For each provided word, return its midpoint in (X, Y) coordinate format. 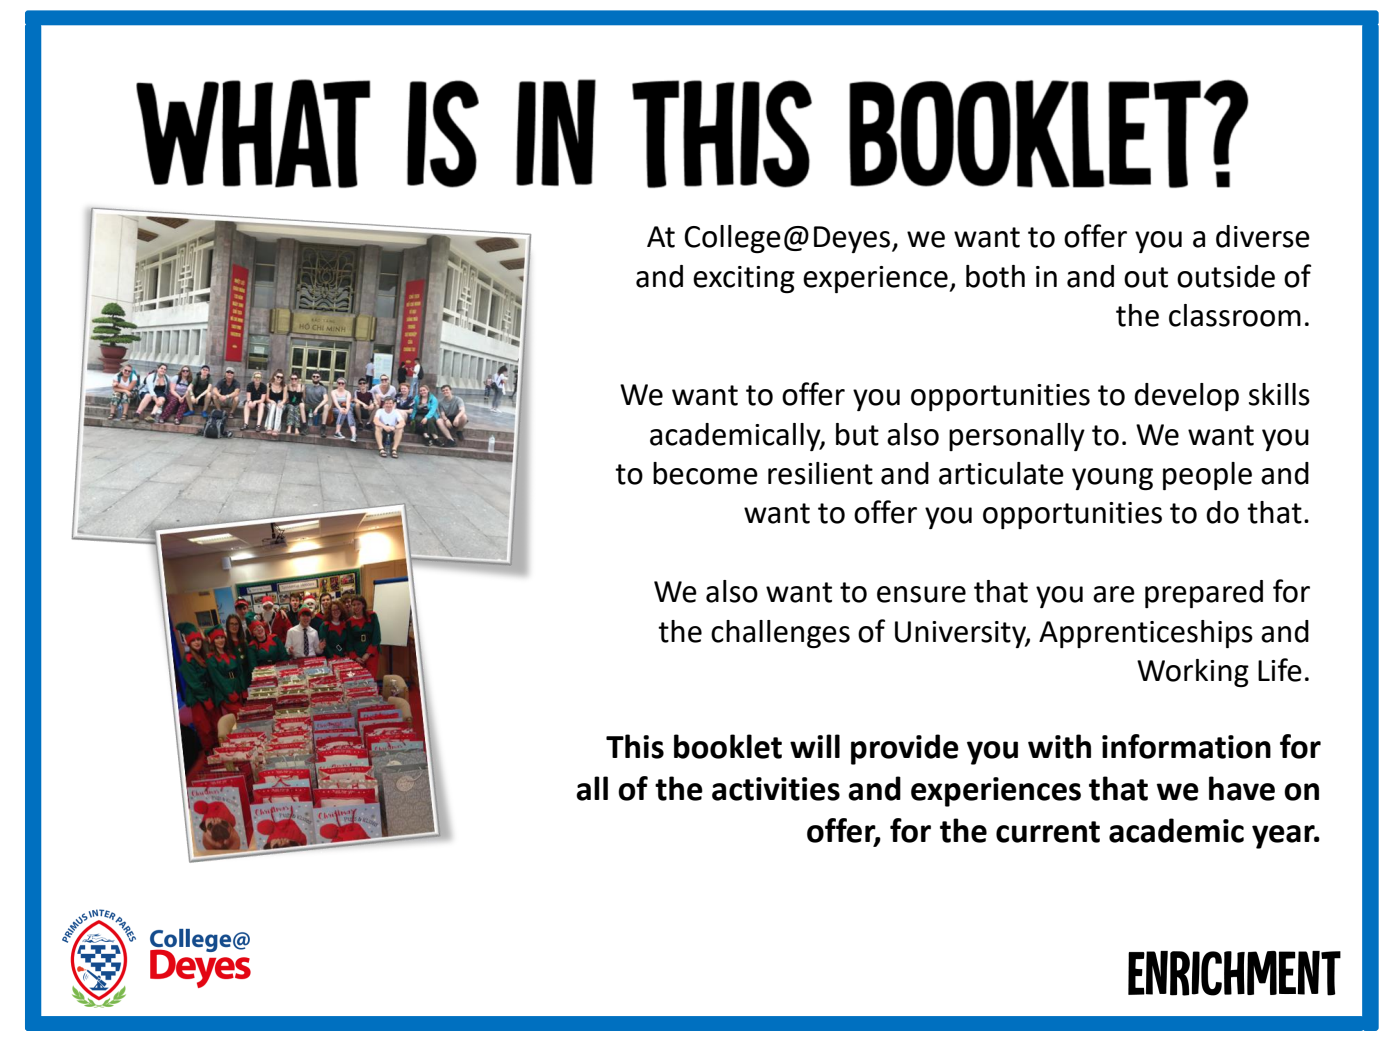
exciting (744, 279)
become (705, 473)
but (857, 434)
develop (1186, 397)
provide (905, 749)
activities (776, 789)
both (995, 276)
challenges (780, 634)
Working (1193, 673)
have (1242, 788)
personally (1017, 437)
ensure (921, 594)
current (1048, 832)
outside (1226, 276)
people (1207, 476)
